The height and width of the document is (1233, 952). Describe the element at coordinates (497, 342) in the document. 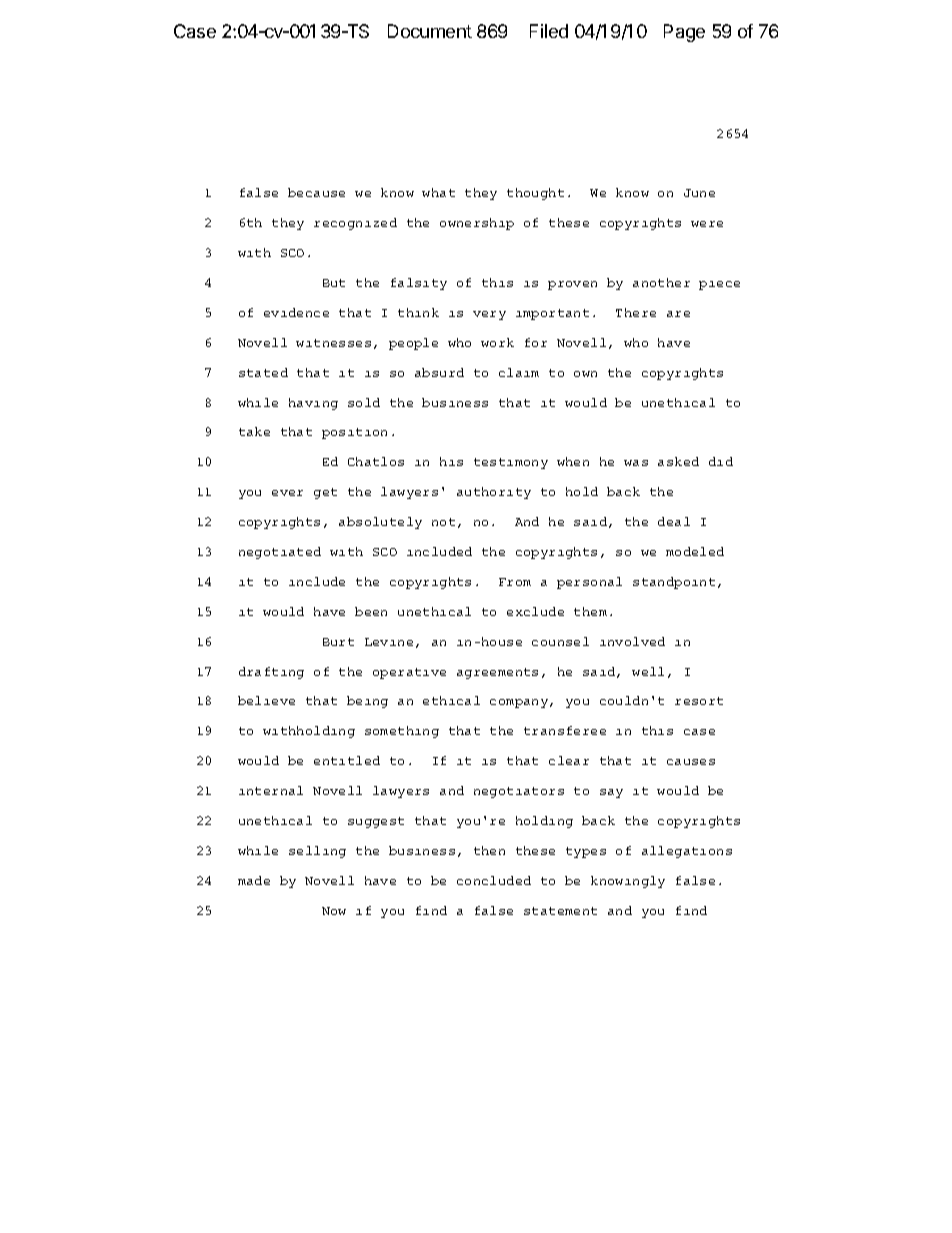

I see `work` at that location.
